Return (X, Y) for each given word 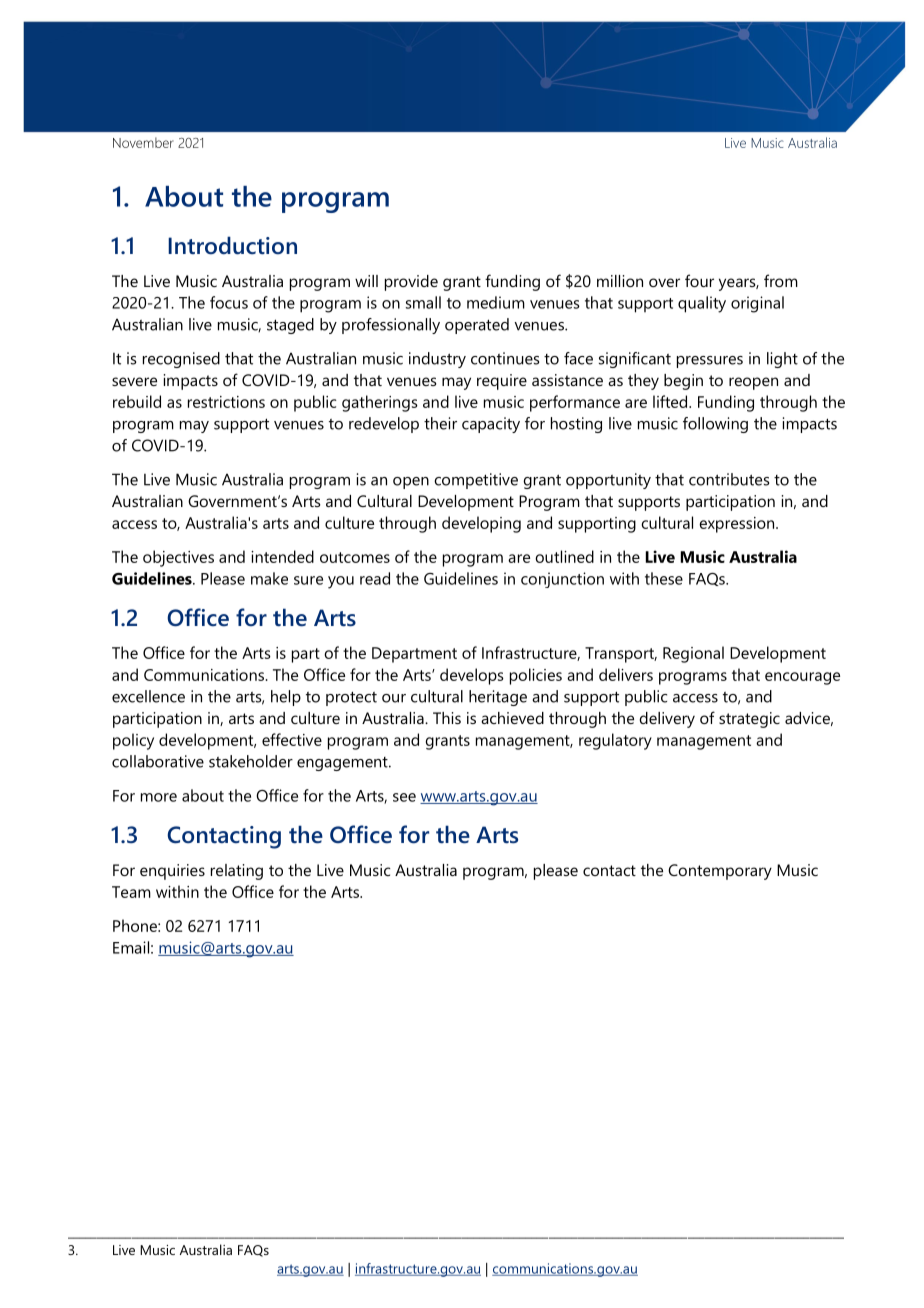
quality (702, 304)
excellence (148, 696)
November (143, 142)
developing (481, 524)
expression (738, 525)
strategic (749, 720)
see (404, 797)
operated (477, 326)
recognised (181, 360)
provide (411, 283)
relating (237, 872)
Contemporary (720, 872)
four (699, 280)
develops (472, 676)
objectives (178, 558)
